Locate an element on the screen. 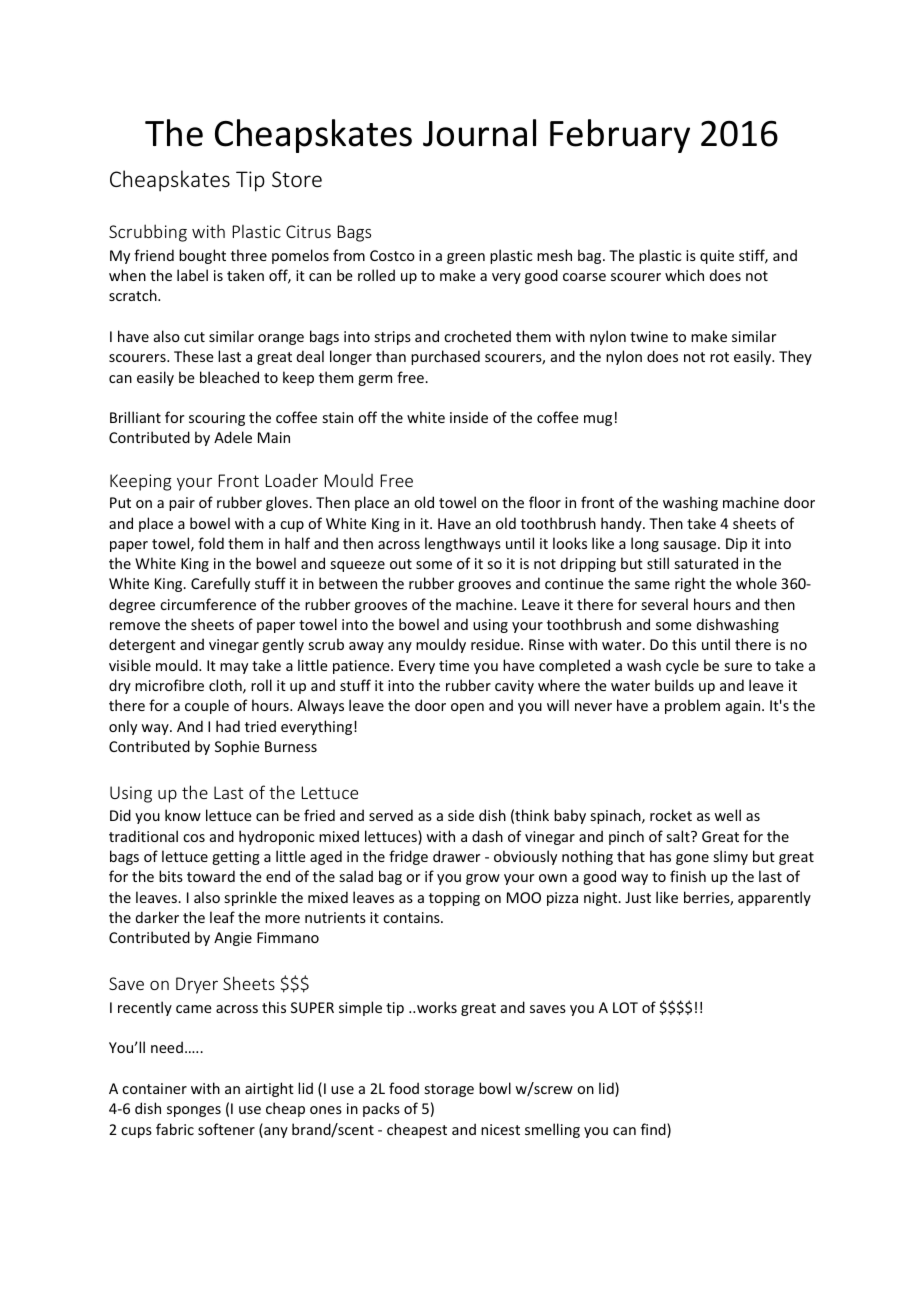 The image size is (924, 1308). Store is located at coordinates (297, 179).
